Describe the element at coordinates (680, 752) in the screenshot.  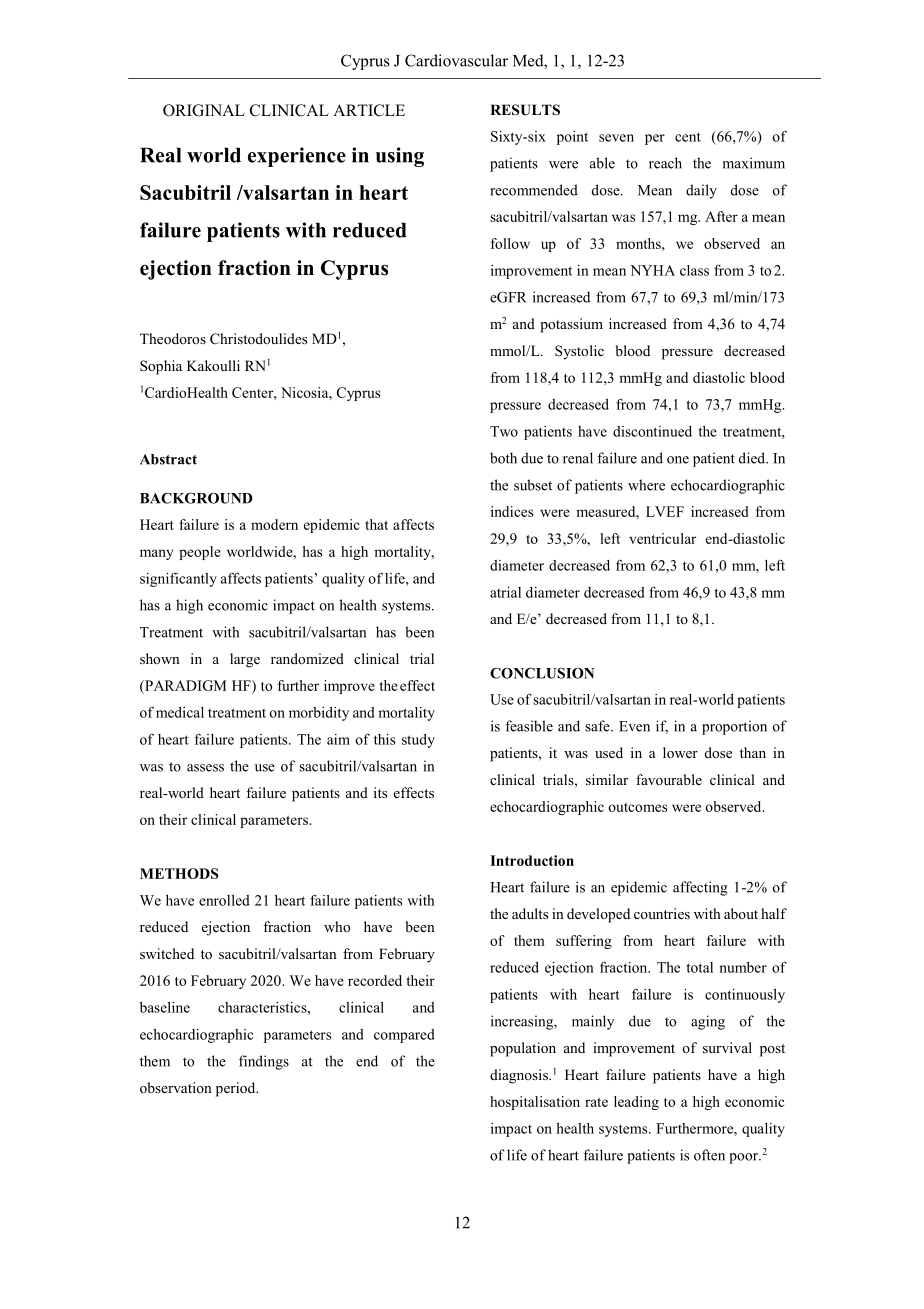
I see `lower` at that location.
